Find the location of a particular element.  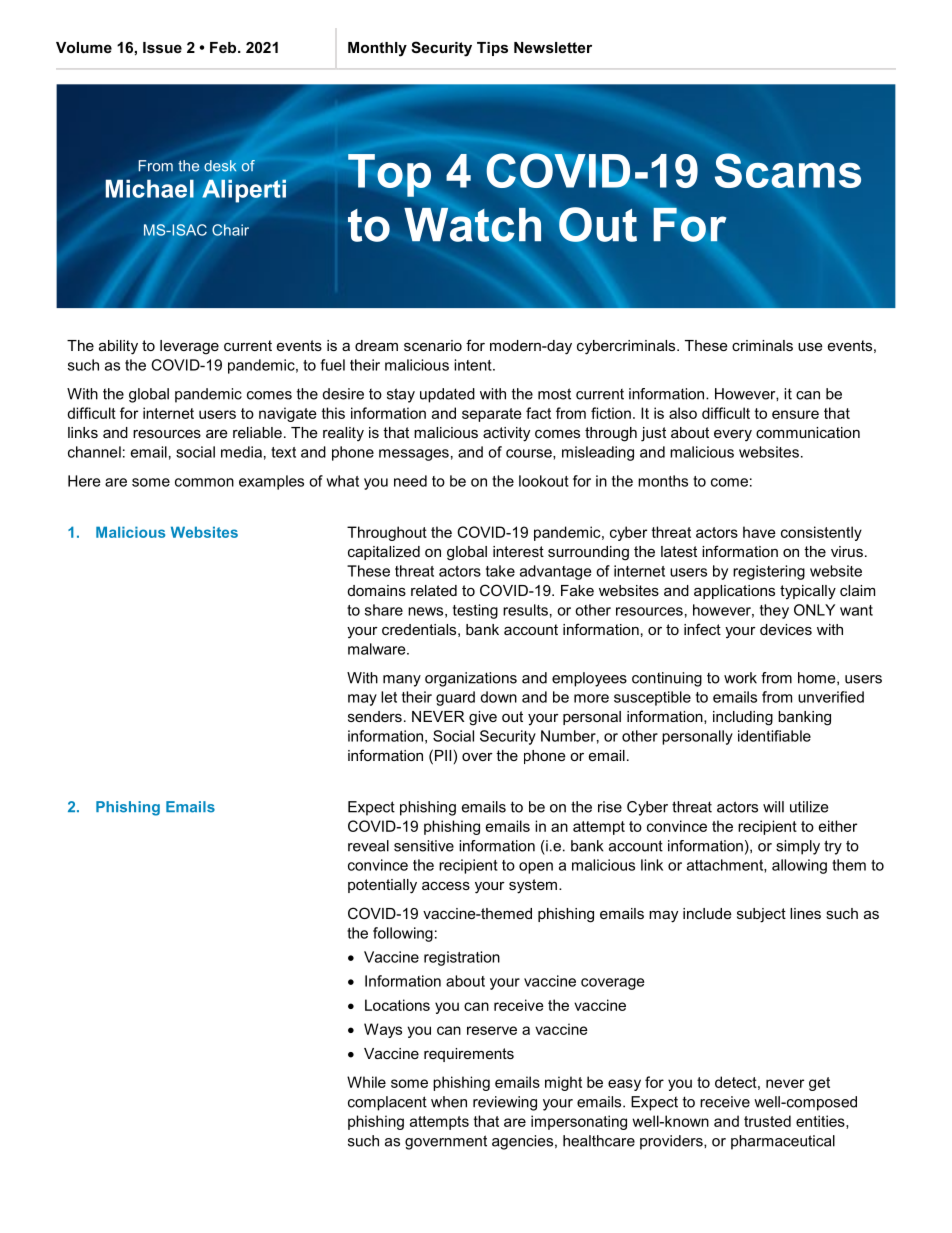

Tips is located at coordinates (492, 49).
